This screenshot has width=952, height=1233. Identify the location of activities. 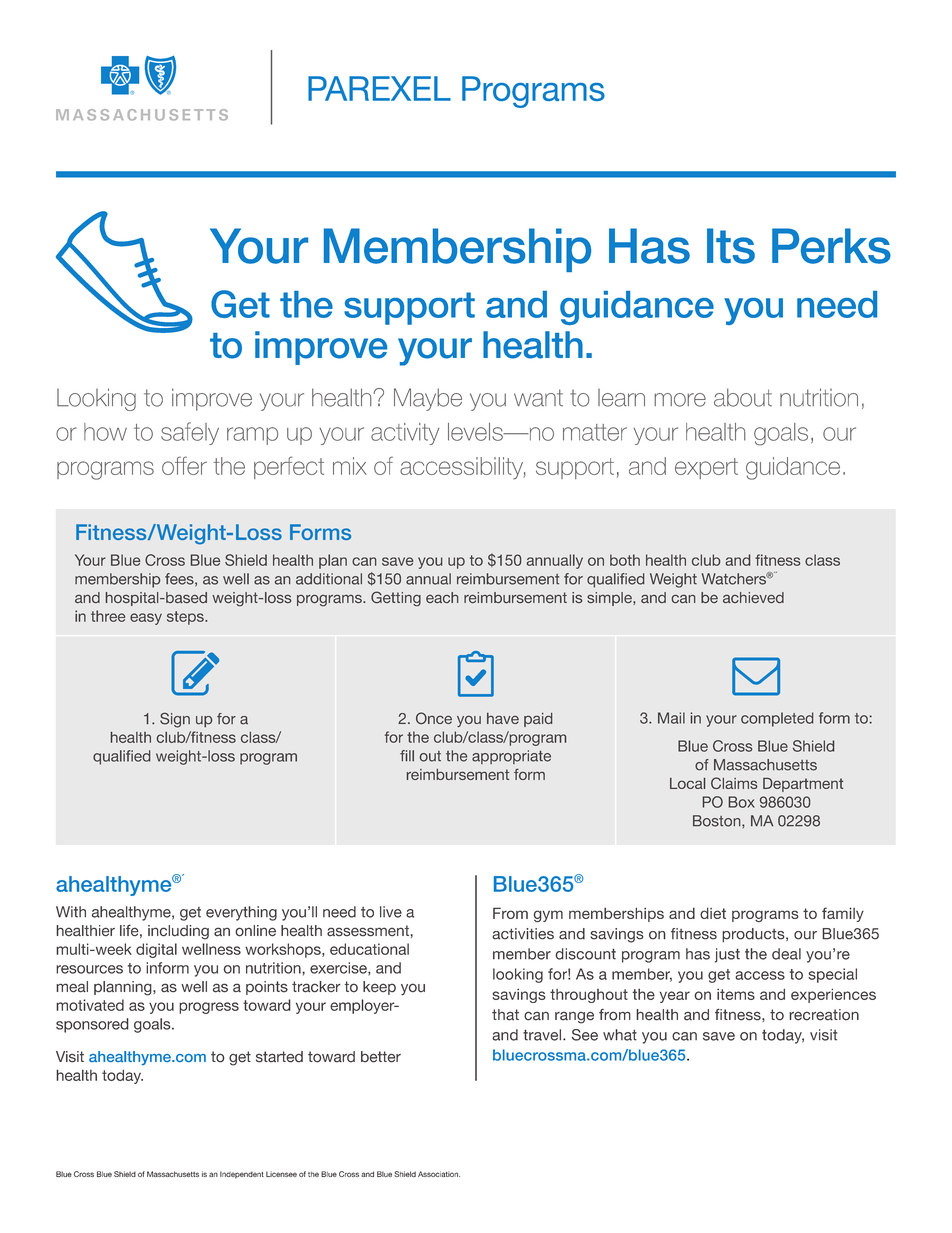
(523, 934).
